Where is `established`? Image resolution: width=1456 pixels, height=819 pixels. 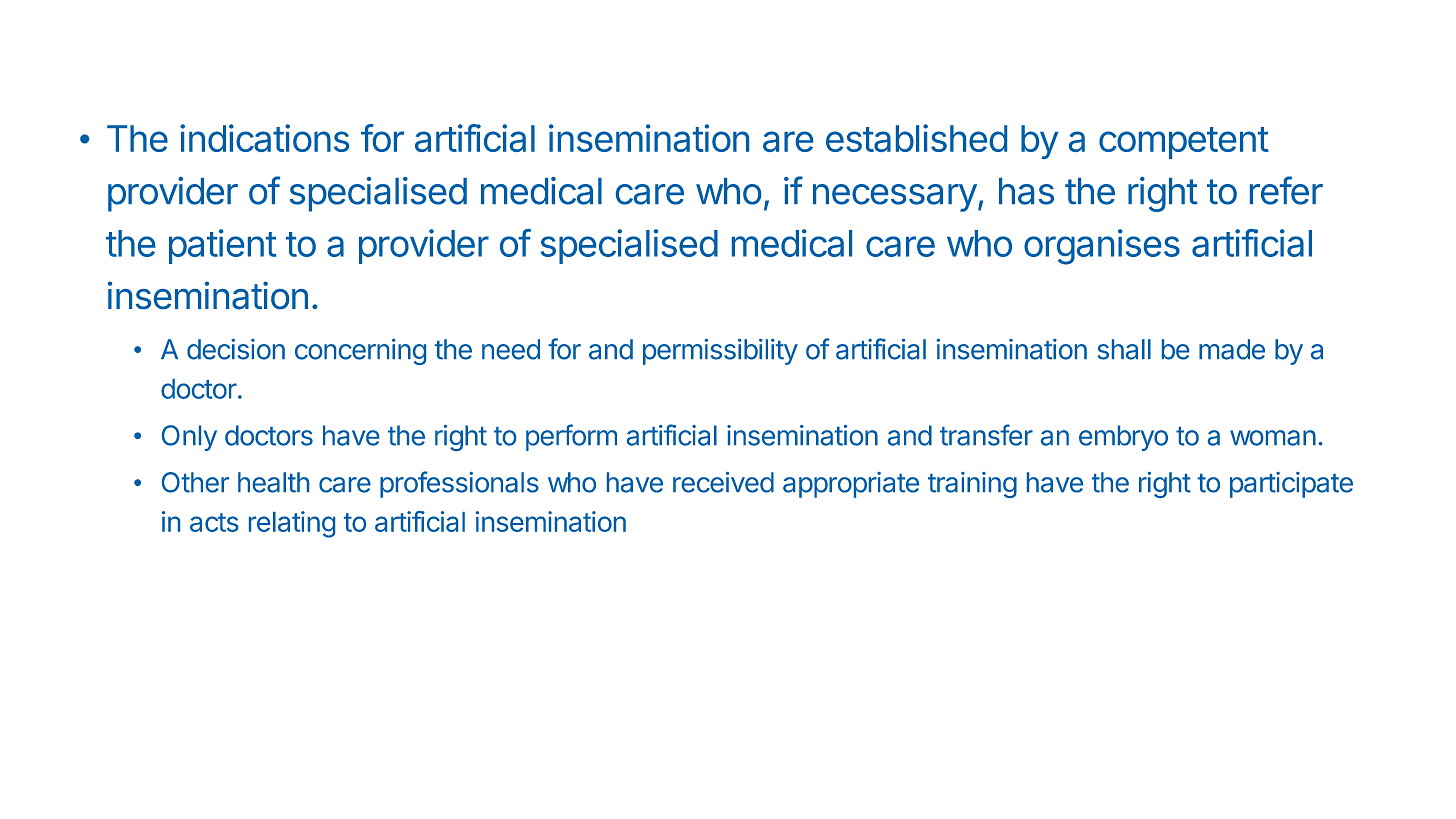
established is located at coordinates (916, 138).
